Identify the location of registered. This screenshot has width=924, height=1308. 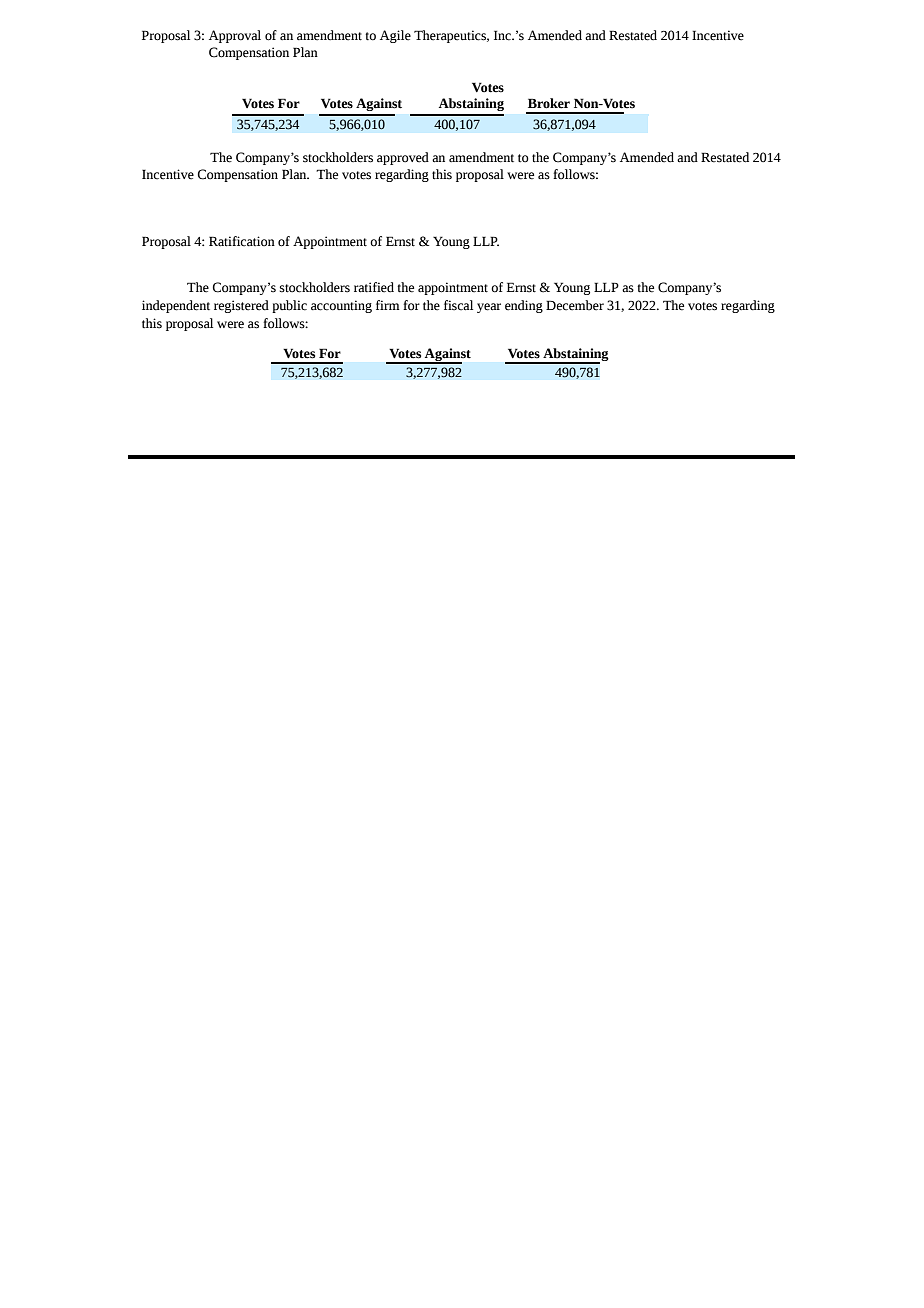
(241, 306).
